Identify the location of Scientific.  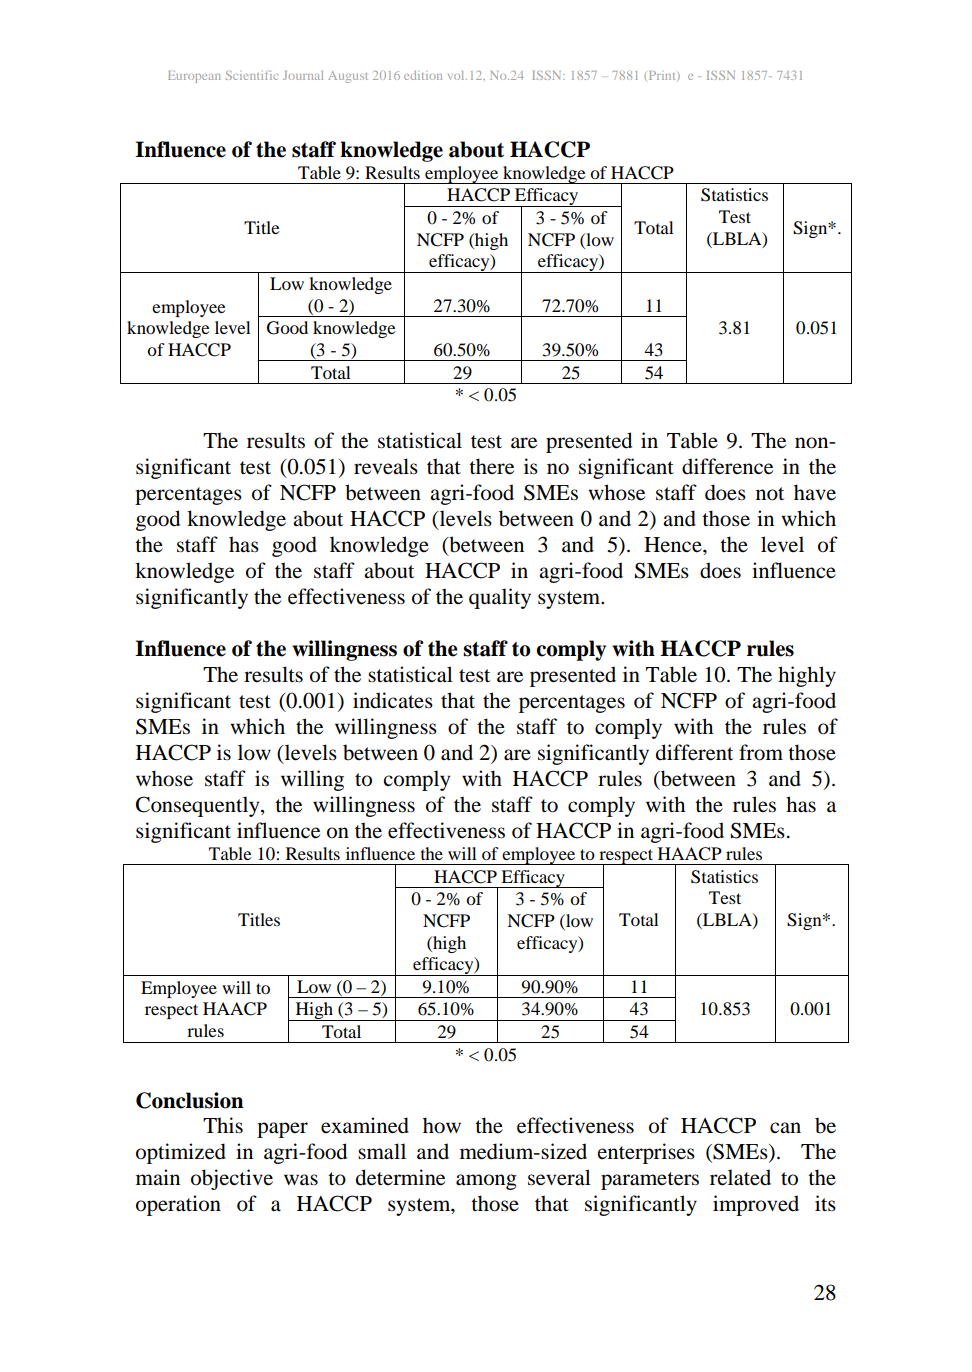
(252, 75).
